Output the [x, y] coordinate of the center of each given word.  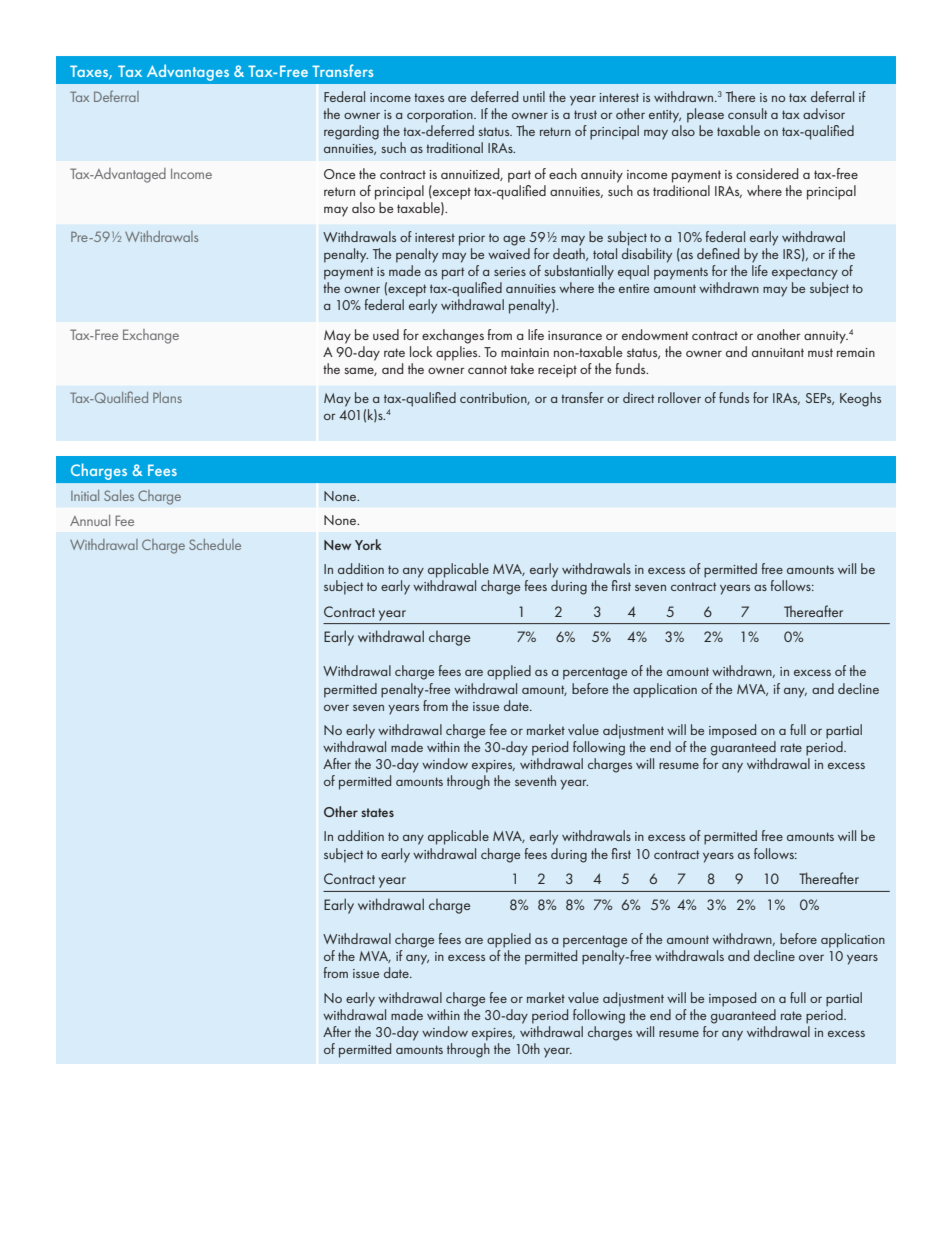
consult [747, 113]
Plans [167, 397]
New [337, 545]
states [377, 812]
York [368, 544]
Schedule [215, 544]
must [820, 352]
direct [638, 397]
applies [458, 353]
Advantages [188, 72]
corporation [441, 116]
